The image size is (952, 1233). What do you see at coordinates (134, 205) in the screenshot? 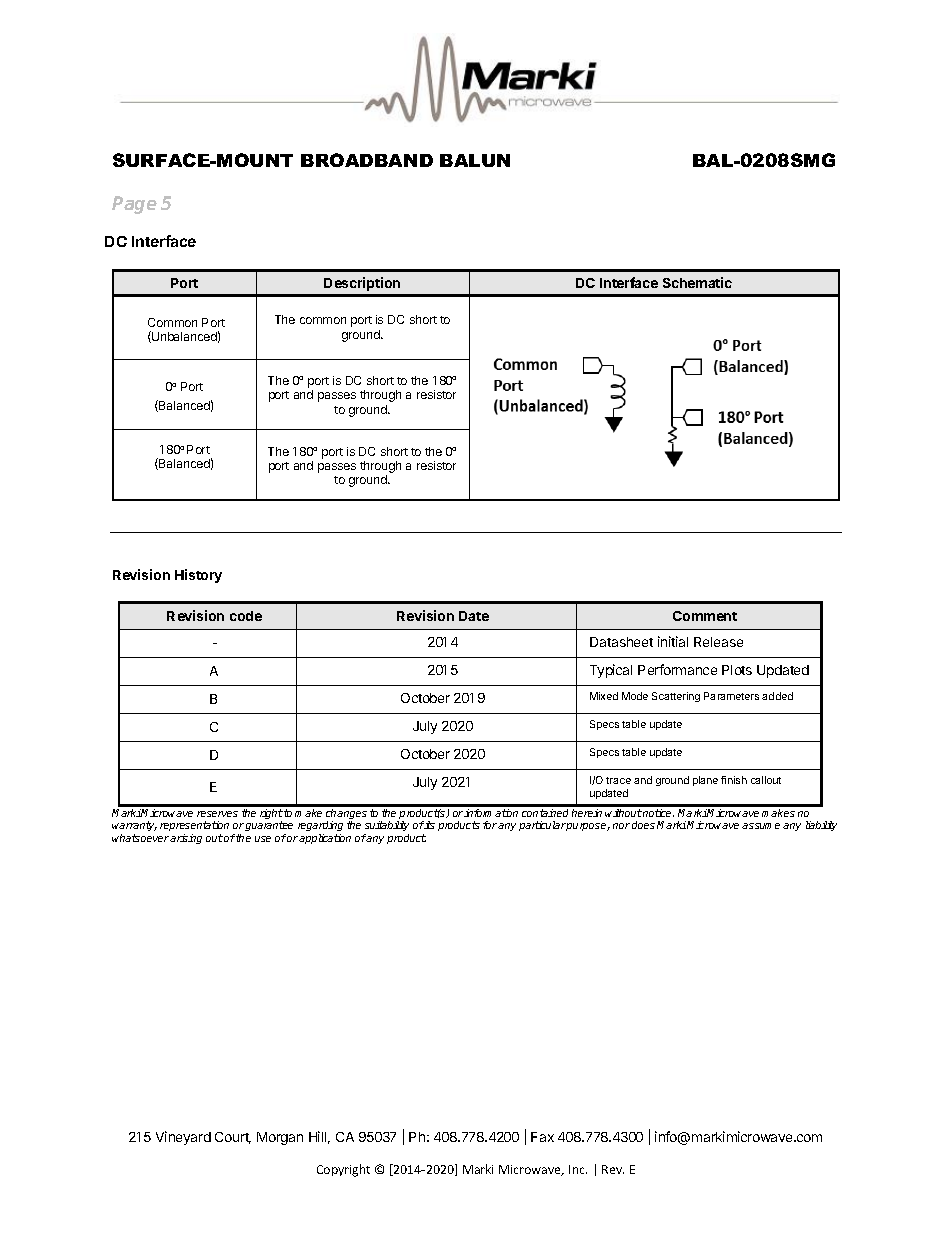
I see `Page` at bounding box center [134, 205].
